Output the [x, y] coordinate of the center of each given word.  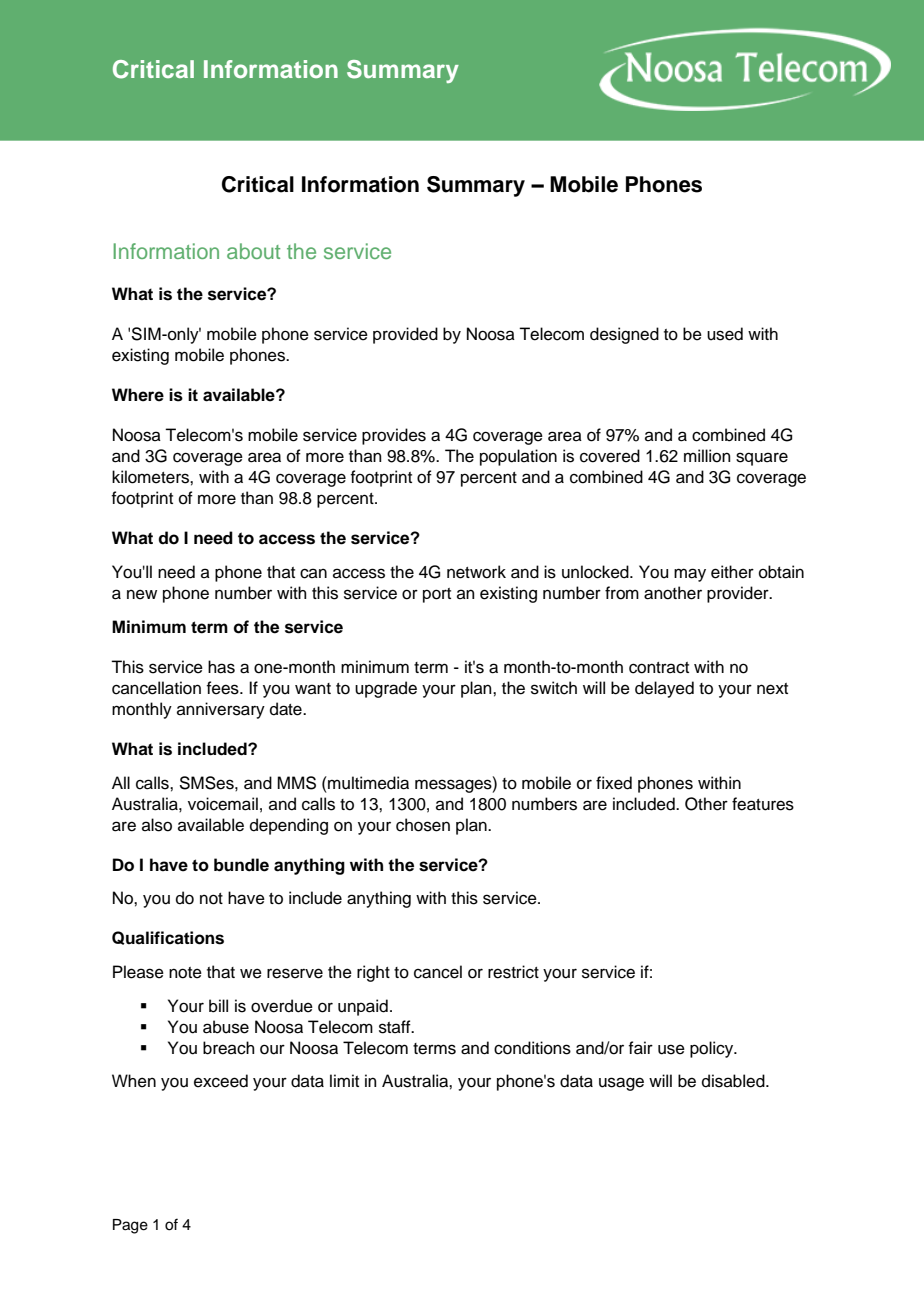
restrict [513, 972]
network [476, 572]
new [142, 594]
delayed [664, 689]
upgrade [386, 689]
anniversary [221, 710]
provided [405, 335]
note [185, 973]
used [725, 334]
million [707, 456]
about [253, 251]
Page [130, 1226]
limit [344, 1080]
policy [713, 1049]
